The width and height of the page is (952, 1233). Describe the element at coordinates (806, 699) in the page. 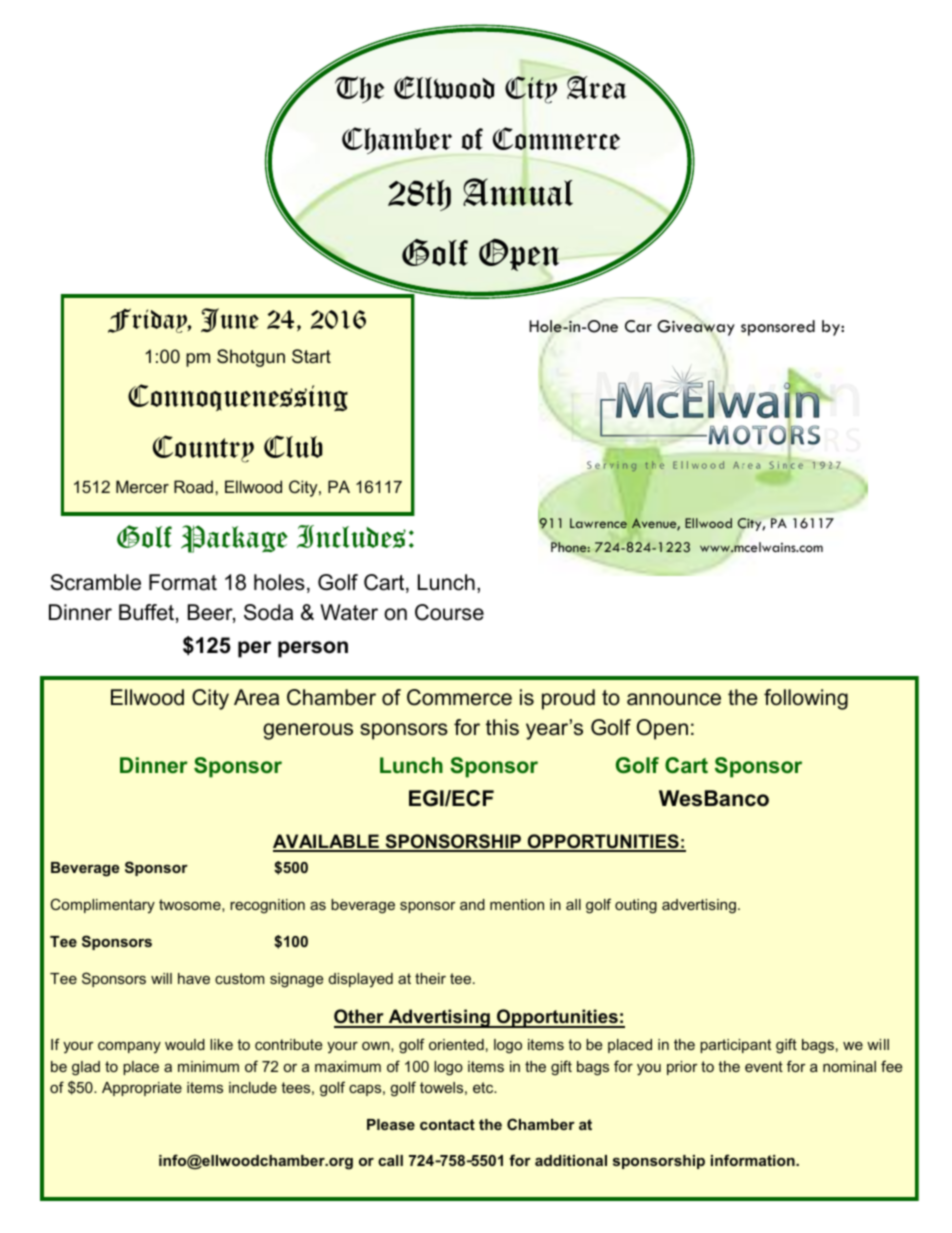

I see `following` at that location.
